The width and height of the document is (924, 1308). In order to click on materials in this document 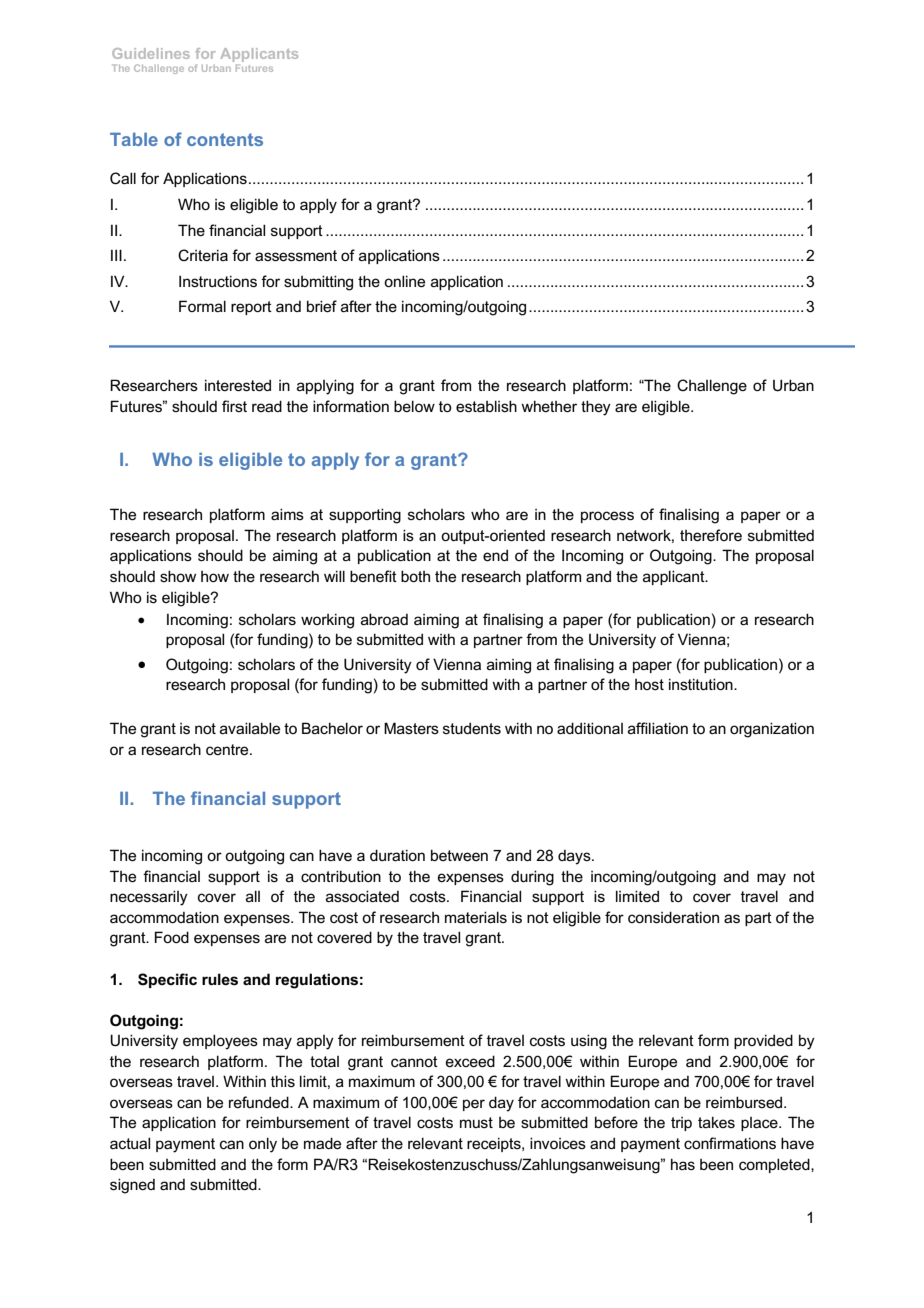, I will do `click(476, 917)`.
